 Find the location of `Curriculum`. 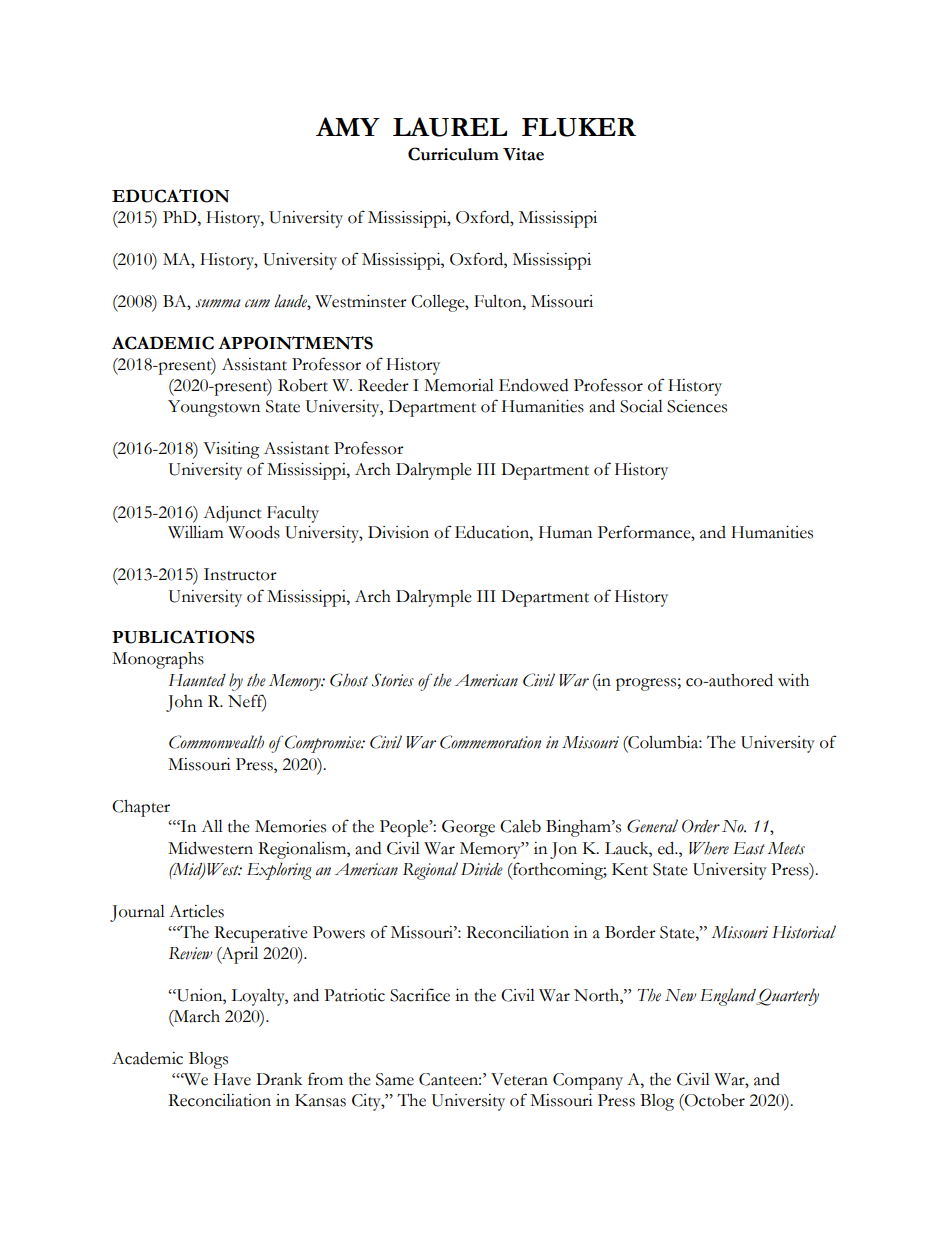

Curriculum is located at coordinates (453, 154).
